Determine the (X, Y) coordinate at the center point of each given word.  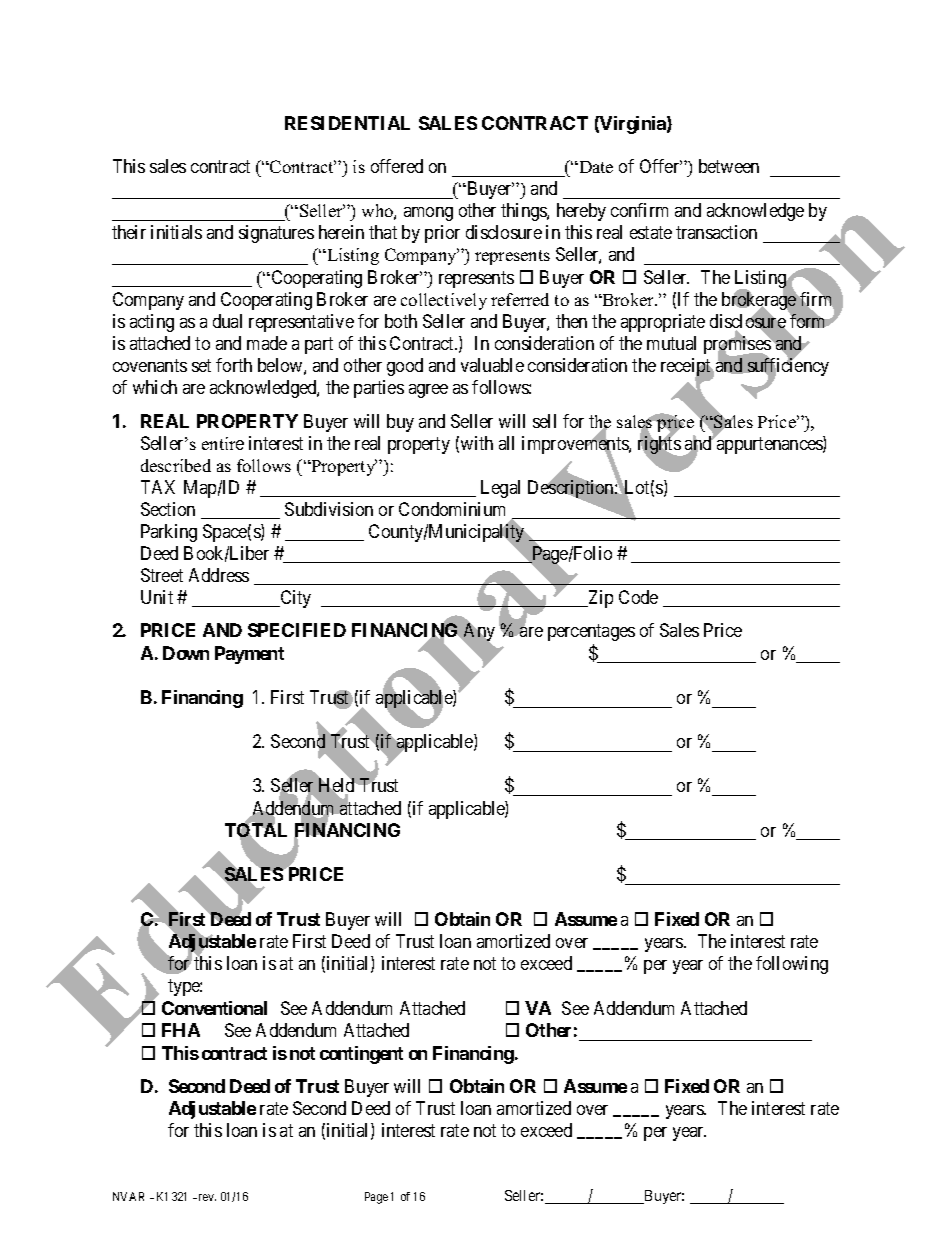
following (792, 965)
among (428, 214)
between (729, 166)
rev (206, 1197)
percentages (591, 633)
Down (186, 653)
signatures (276, 234)
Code (638, 597)
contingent (361, 1055)
